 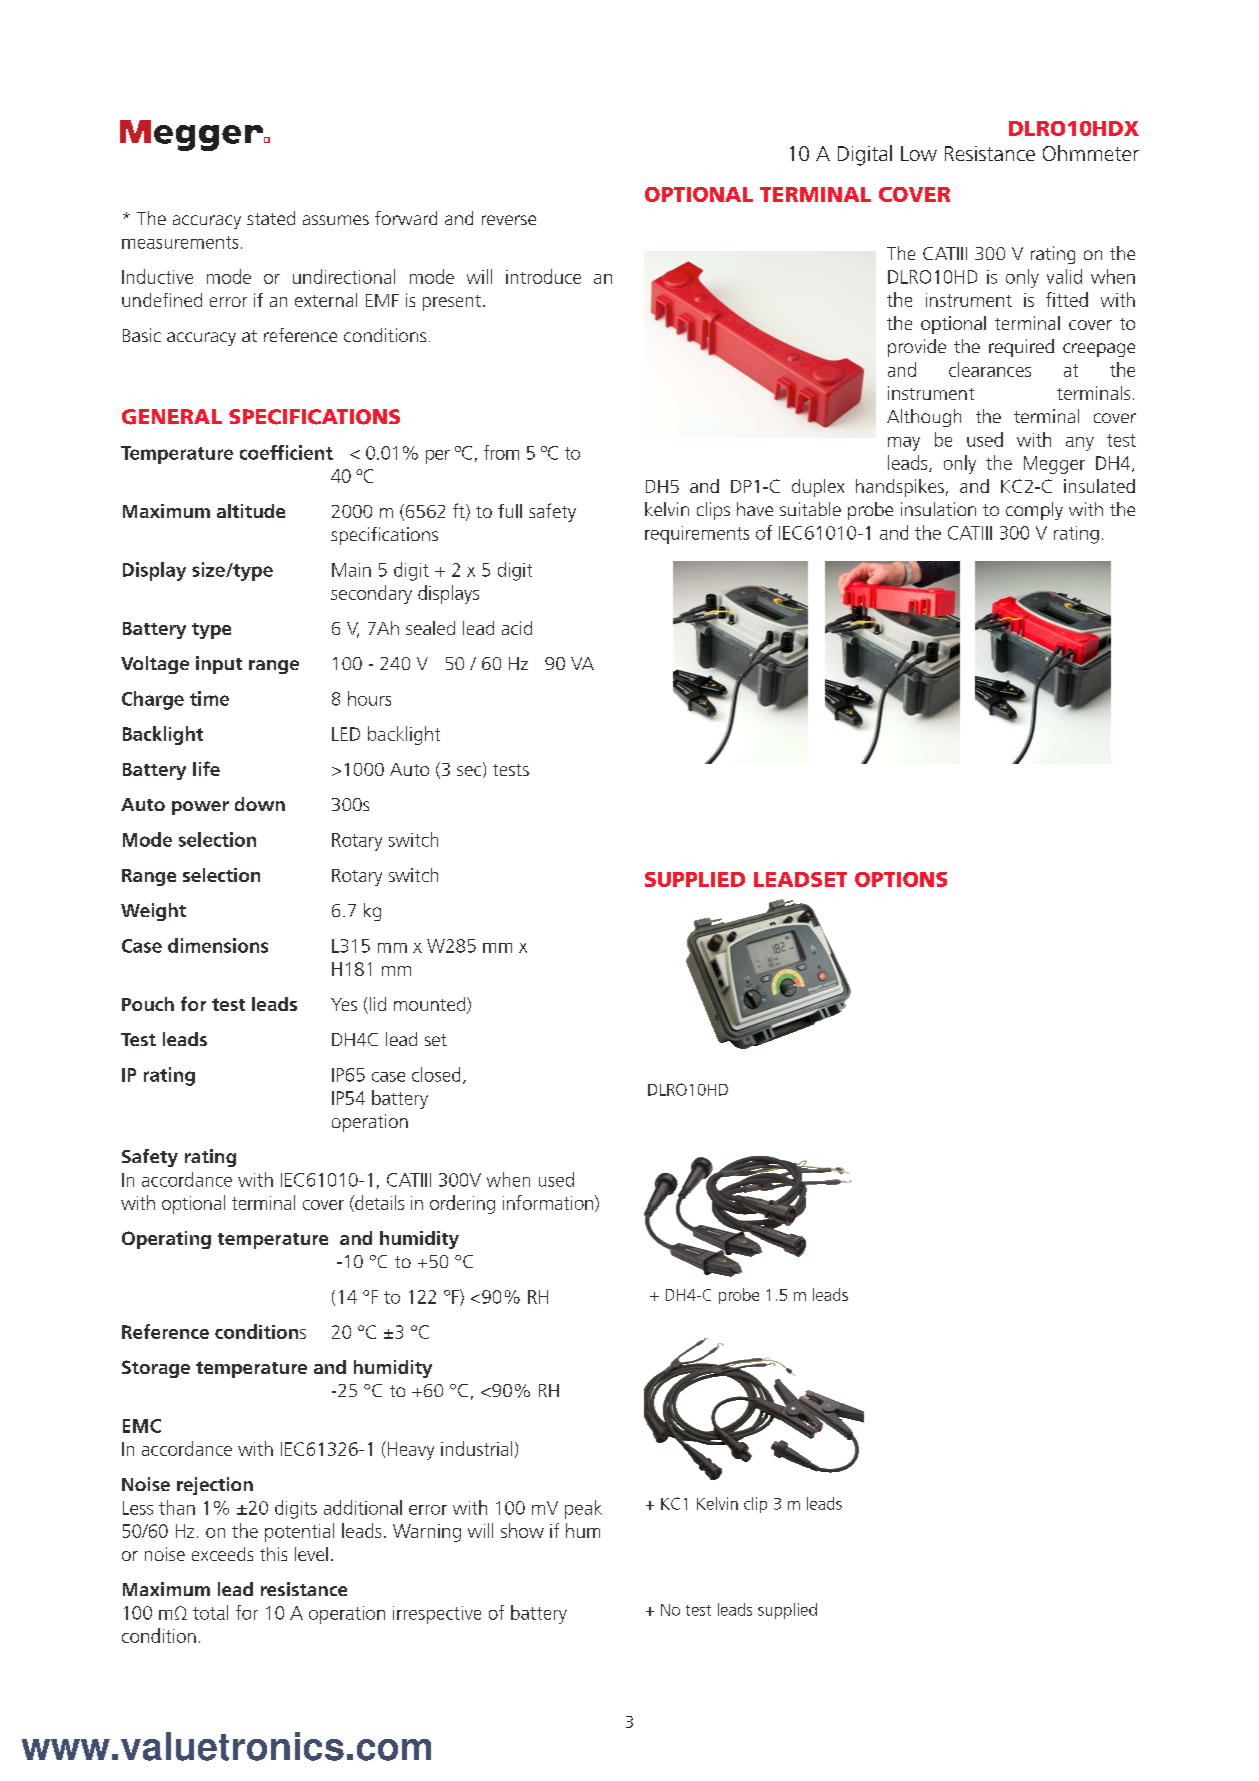 What do you see at coordinates (938, 509) in the screenshot?
I see `insulation` at bounding box center [938, 509].
